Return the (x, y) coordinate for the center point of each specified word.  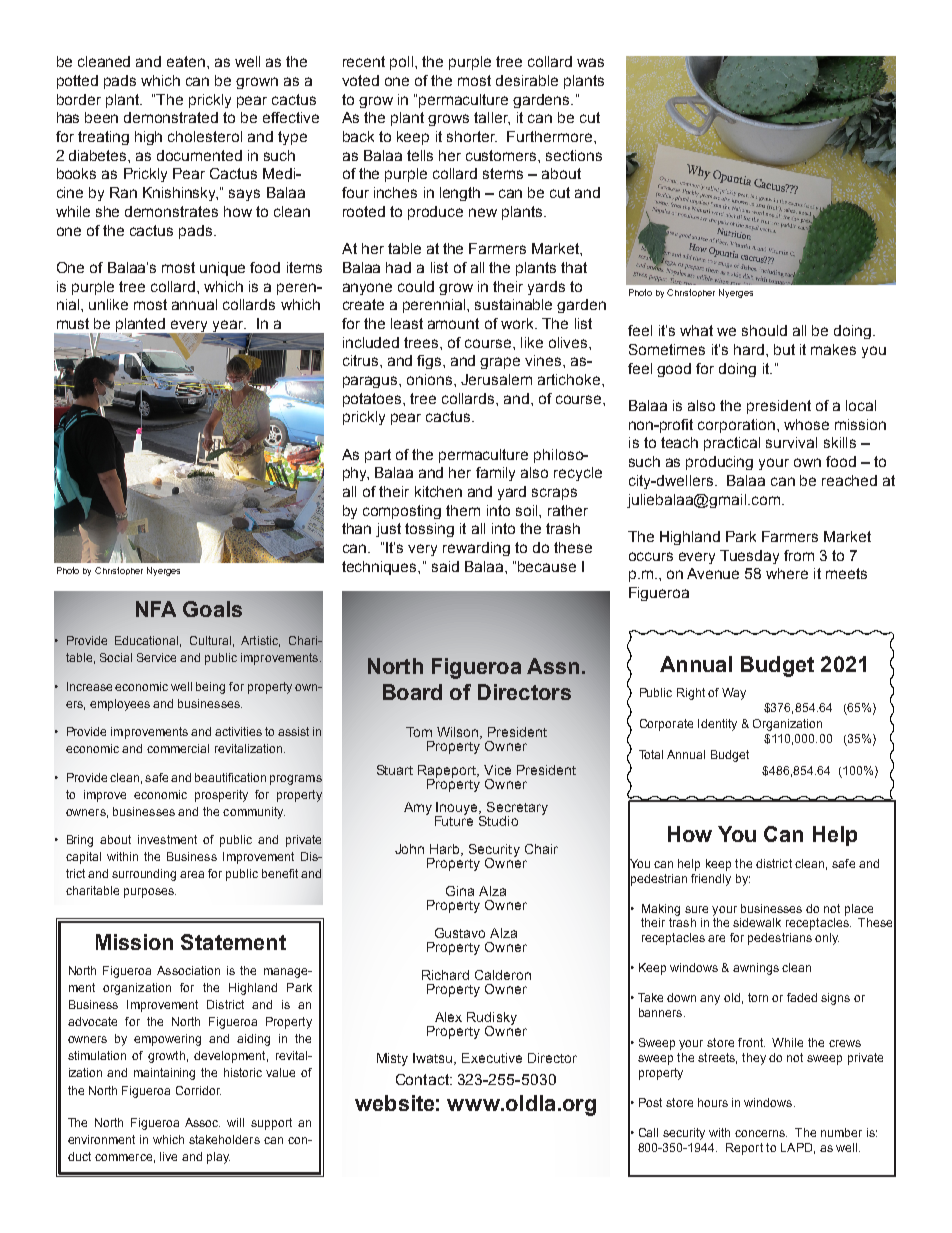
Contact (423, 1079)
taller (492, 118)
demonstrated (171, 117)
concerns (761, 1133)
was (590, 62)
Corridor (198, 1090)
